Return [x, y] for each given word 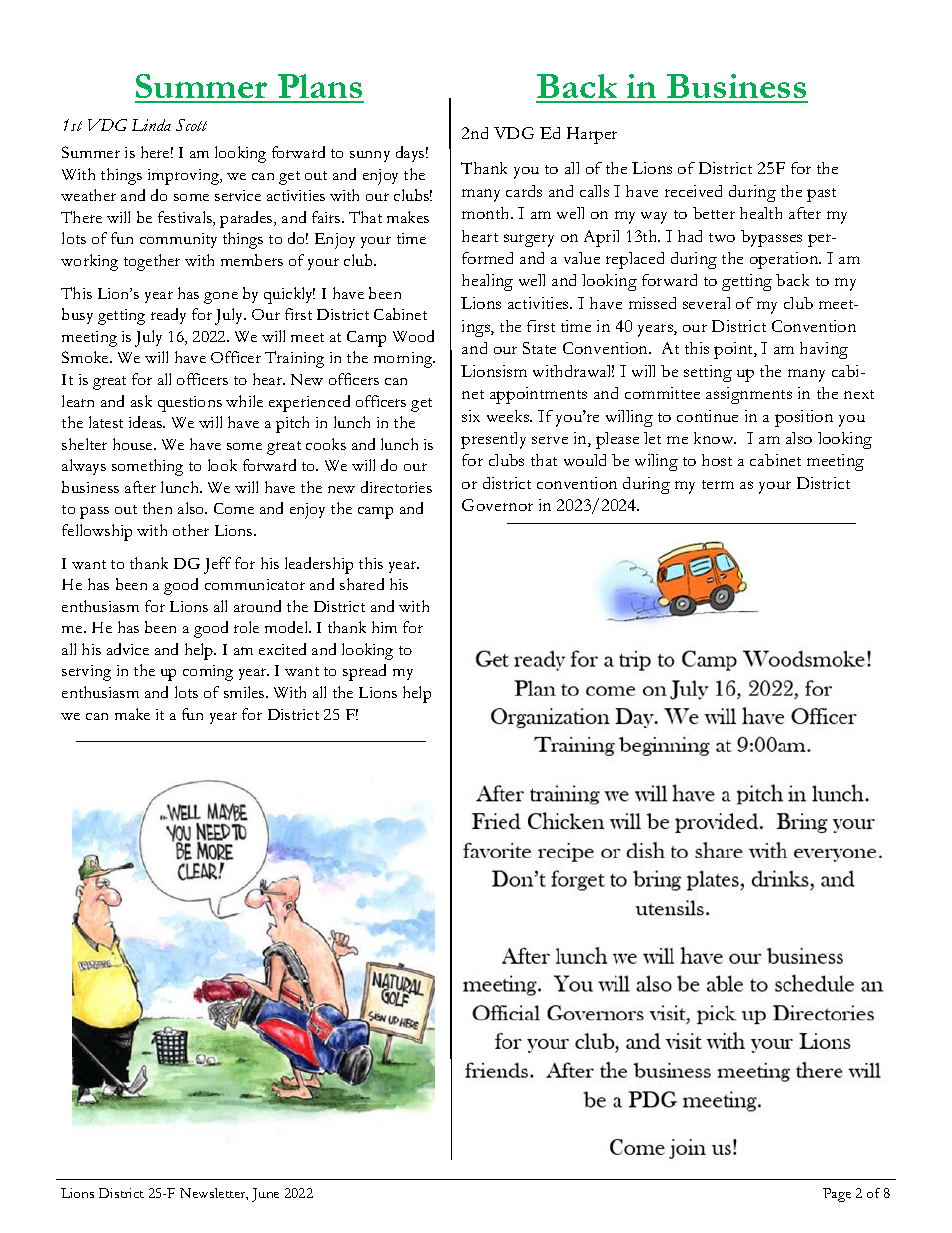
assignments [749, 395]
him [384, 627]
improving [185, 177]
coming [208, 673]
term [718, 484]
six [471, 416]
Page [837, 1195]
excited [282, 649]
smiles [245, 692]
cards [524, 191]
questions [190, 404]
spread [364, 672]
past [821, 195]
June [265, 1195]
